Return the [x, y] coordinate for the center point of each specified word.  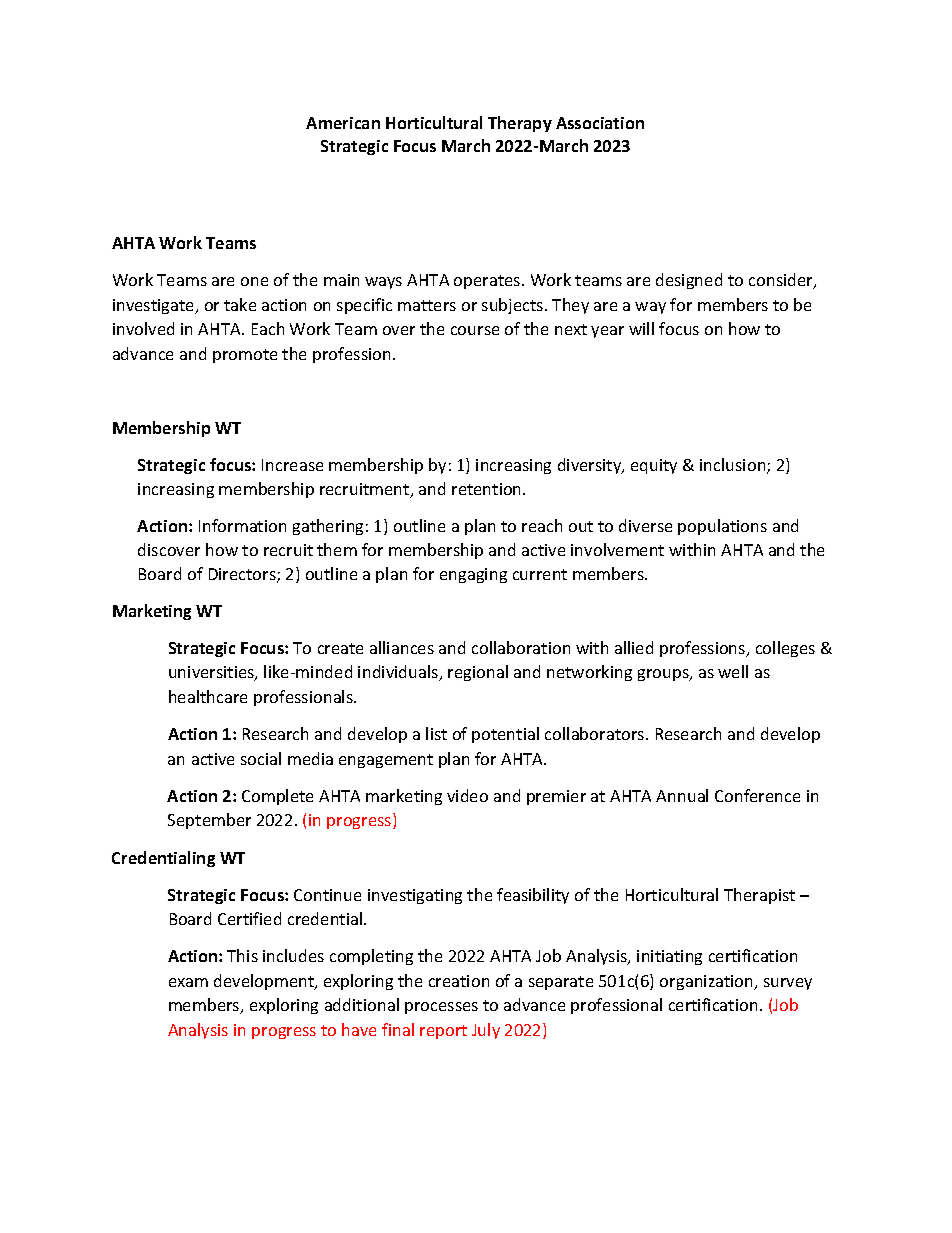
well [733, 671]
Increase [292, 465]
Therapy [520, 124]
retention [488, 489]
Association [600, 123]
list [436, 733]
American [343, 123]
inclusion [734, 466]
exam [188, 982]
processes [441, 1008]
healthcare [208, 696]
